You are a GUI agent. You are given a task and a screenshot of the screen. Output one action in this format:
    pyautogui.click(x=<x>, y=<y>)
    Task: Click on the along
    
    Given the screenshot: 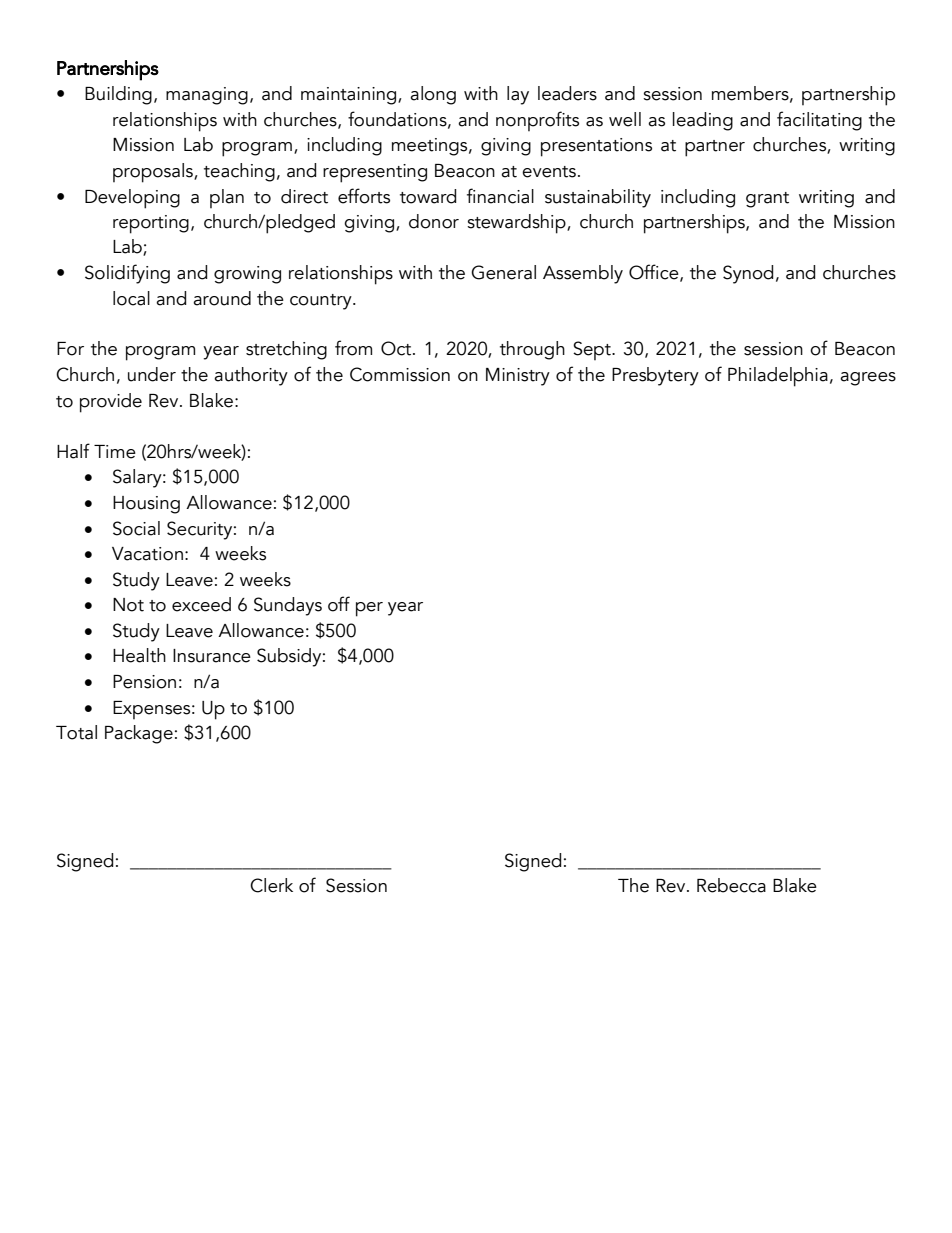 What is the action you would take?
    pyautogui.click(x=433, y=95)
